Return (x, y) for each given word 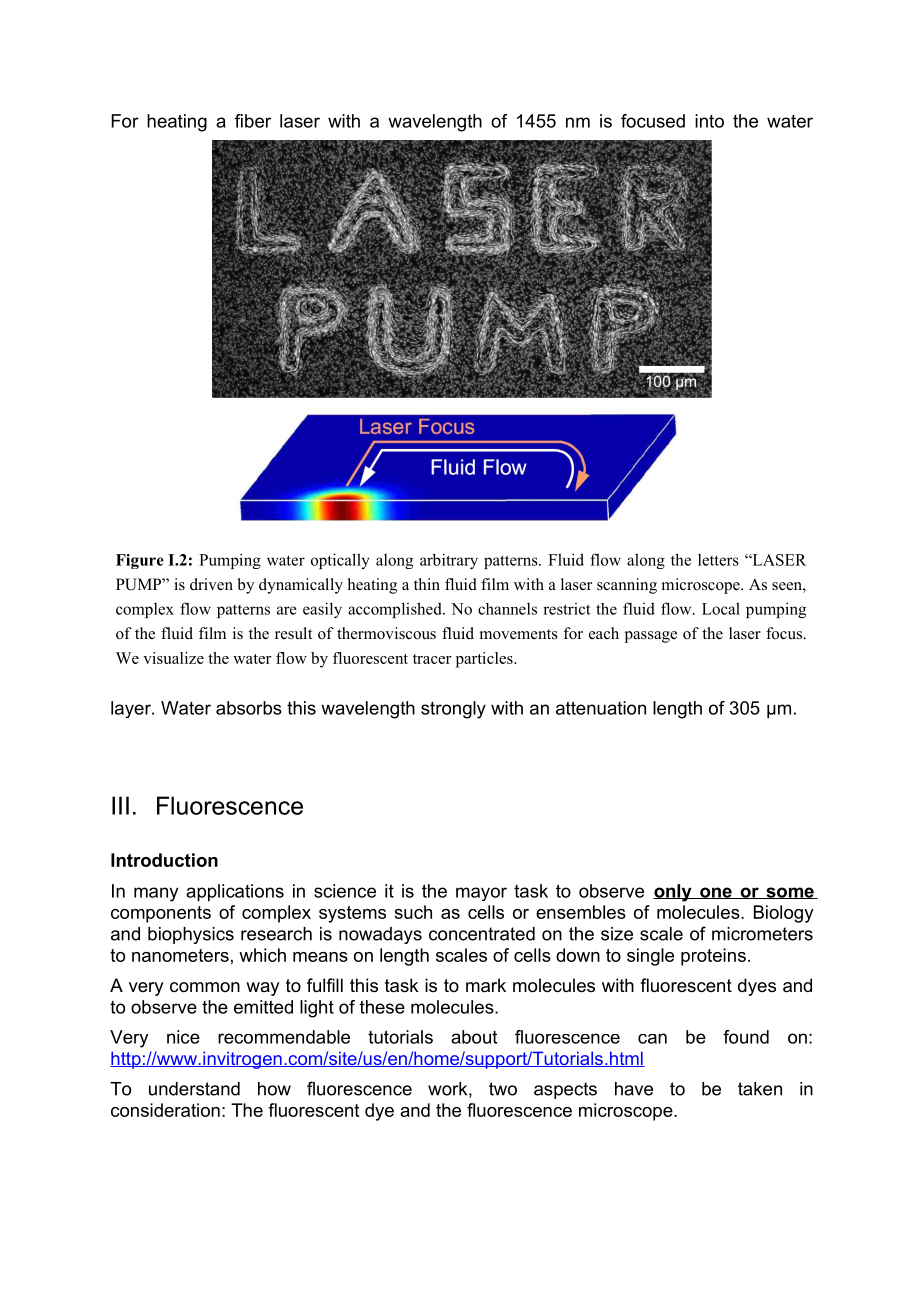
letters (718, 560)
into (709, 121)
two (503, 1089)
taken (760, 1089)
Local (721, 608)
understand (194, 1089)
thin (427, 584)
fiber (253, 121)
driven (211, 584)
